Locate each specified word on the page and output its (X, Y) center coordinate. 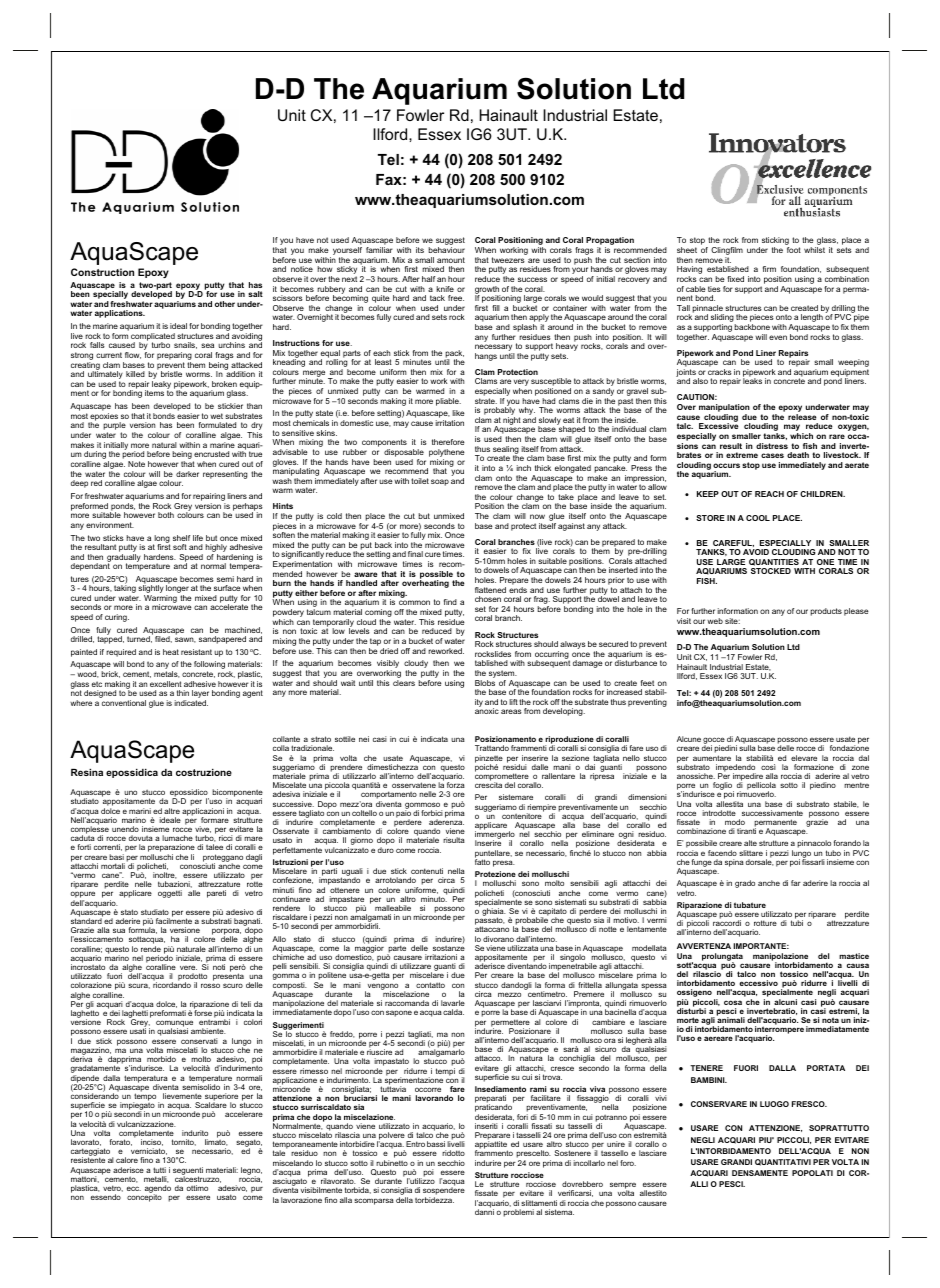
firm (769, 269)
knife (445, 289)
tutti (159, 1170)
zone (860, 767)
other (225, 304)
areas (511, 711)
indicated (191, 703)
